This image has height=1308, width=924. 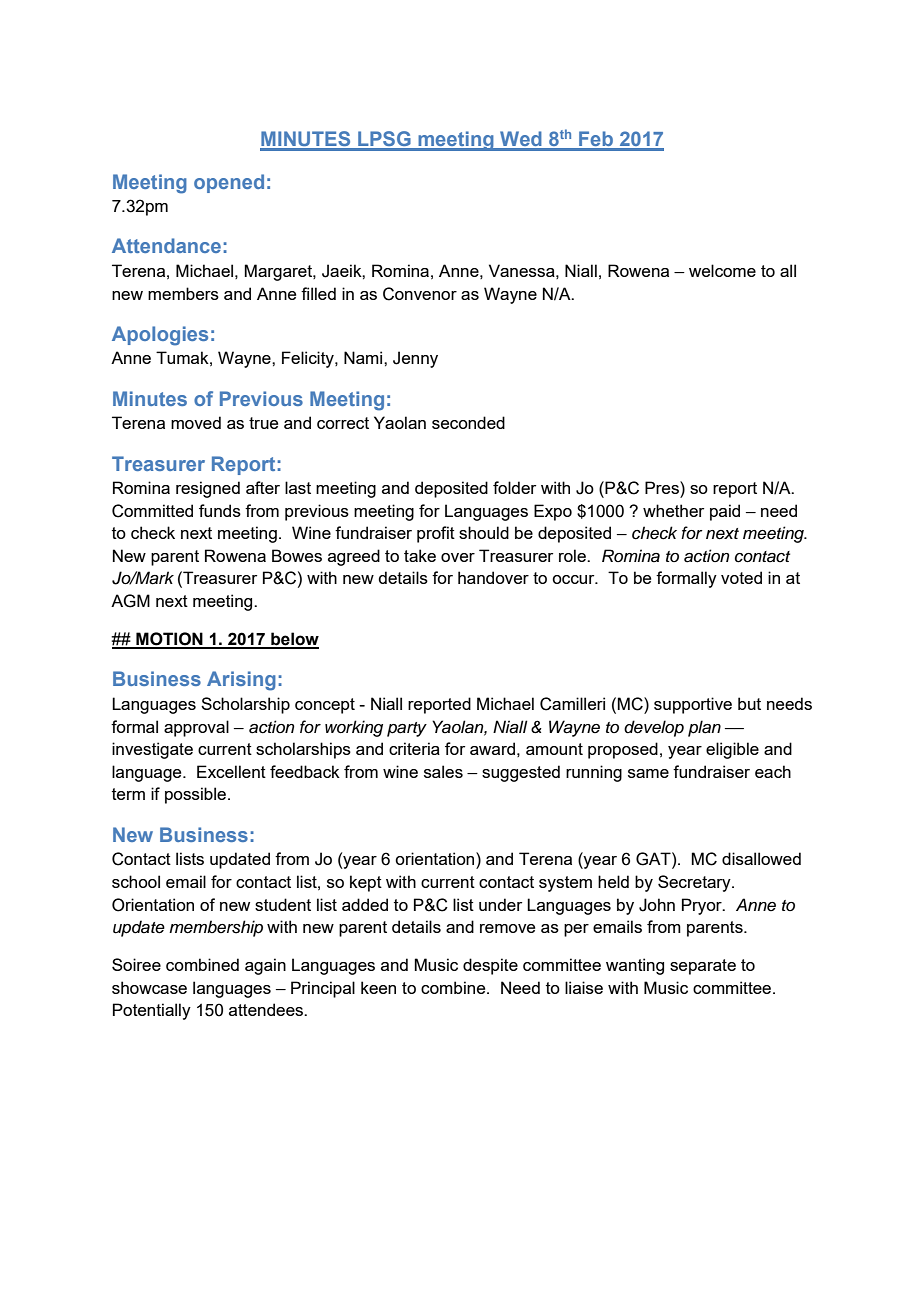 I want to click on folder, so click(x=514, y=487).
